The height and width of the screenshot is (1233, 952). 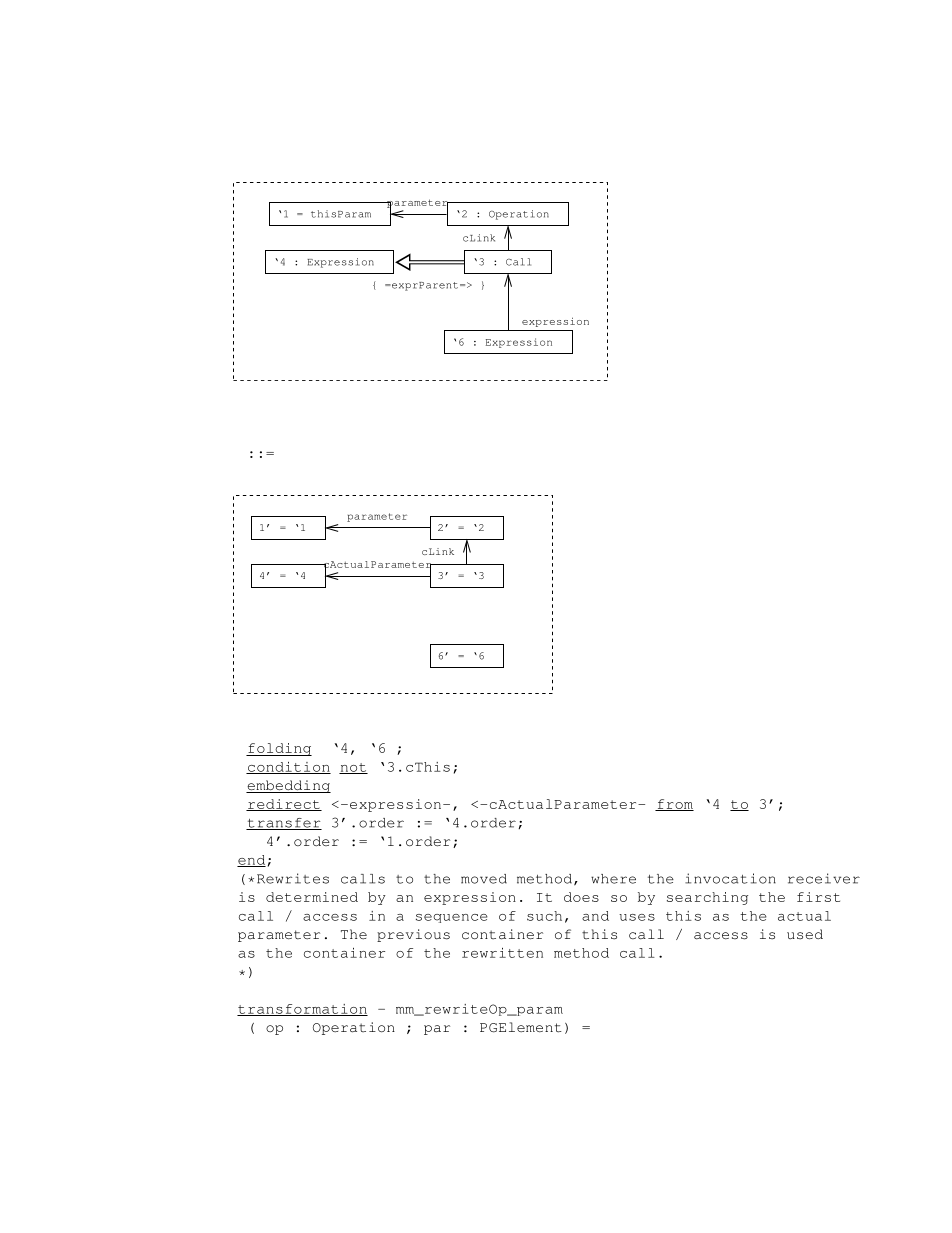 What do you see at coordinates (484, 879) in the screenshot?
I see `moved` at bounding box center [484, 879].
